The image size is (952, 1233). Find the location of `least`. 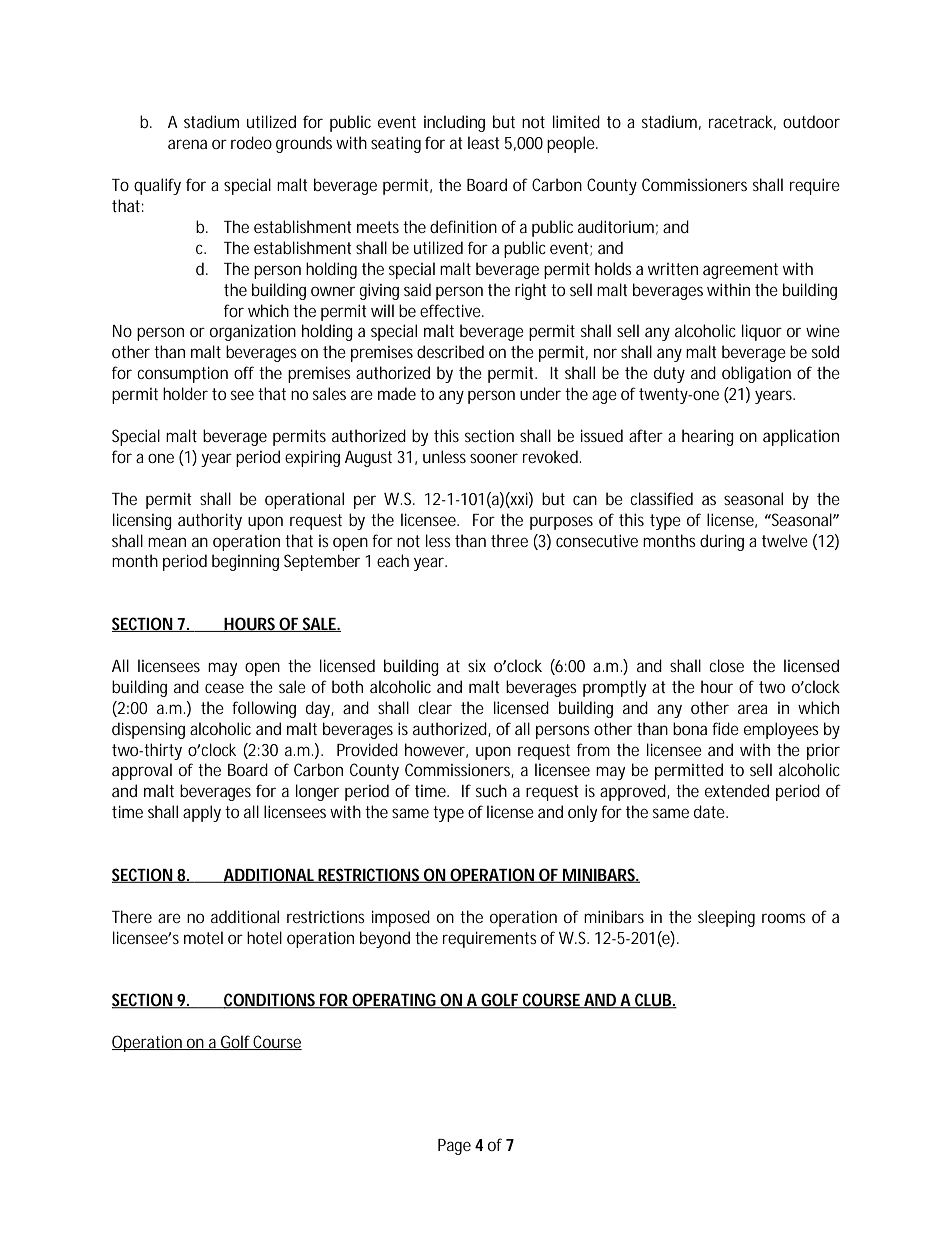

least is located at coordinates (484, 142).
